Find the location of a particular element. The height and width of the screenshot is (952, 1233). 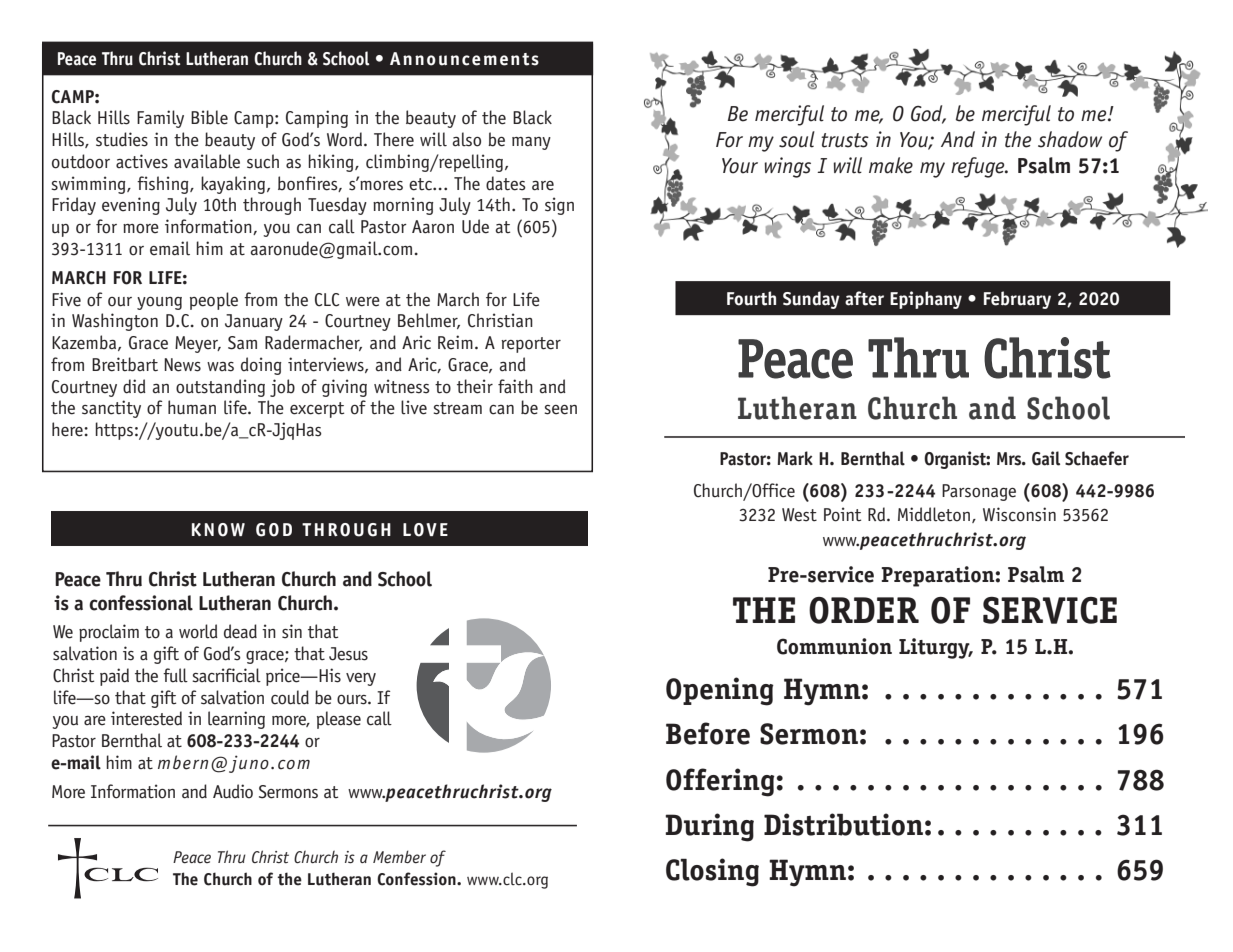

Audio is located at coordinates (233, 791).
